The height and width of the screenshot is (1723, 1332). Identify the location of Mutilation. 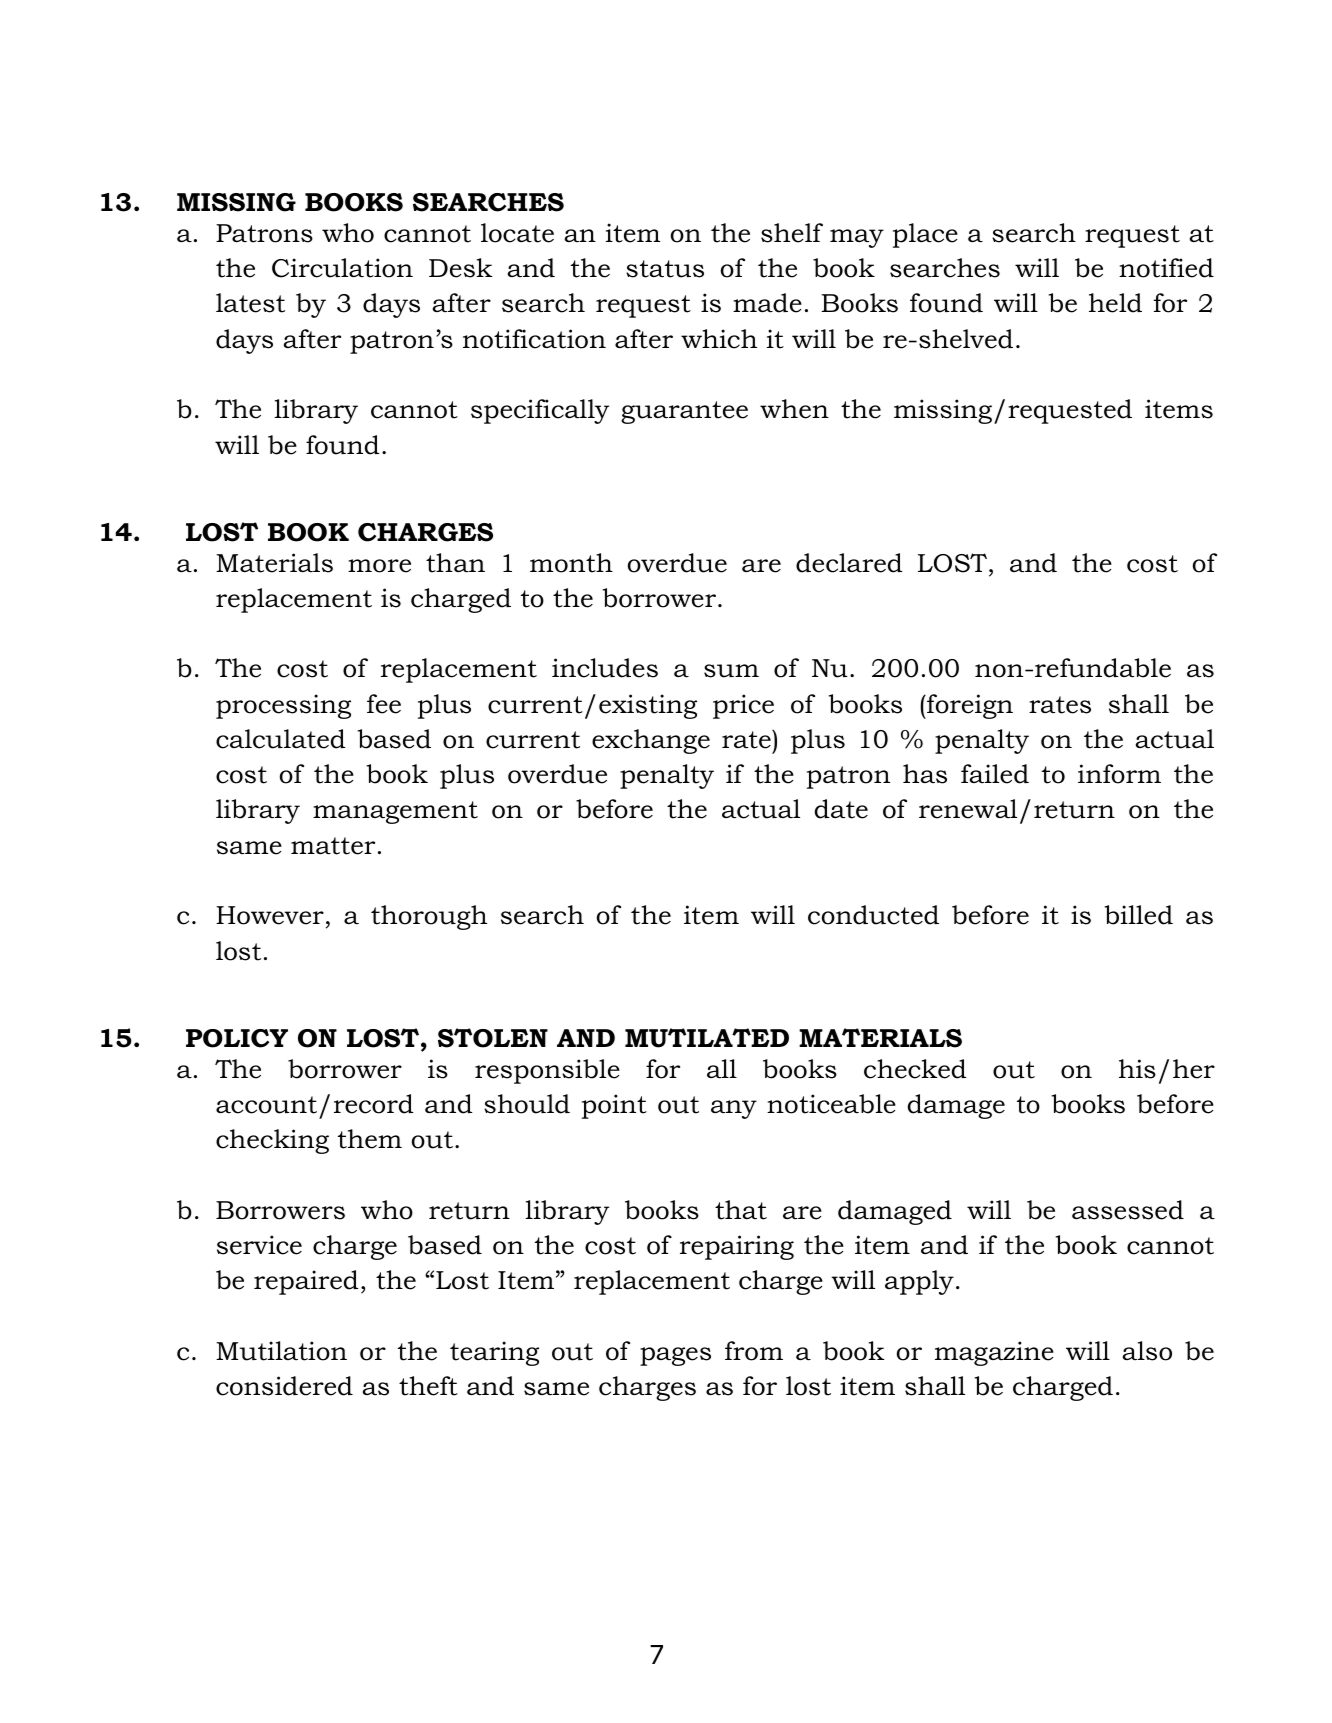
(281, 1351).
